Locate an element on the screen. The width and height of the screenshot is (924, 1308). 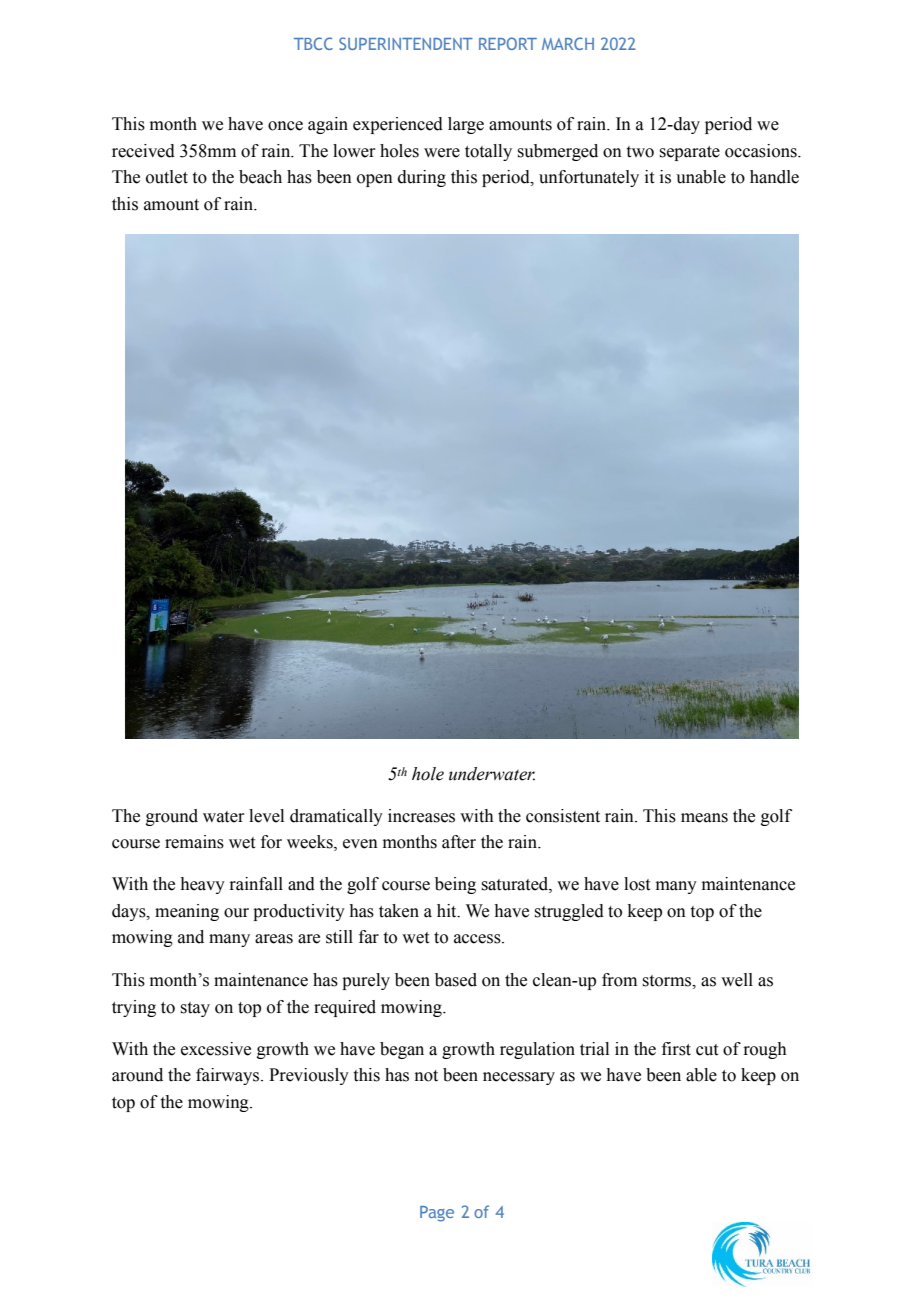
handle is located at coordinates (774, 177).
